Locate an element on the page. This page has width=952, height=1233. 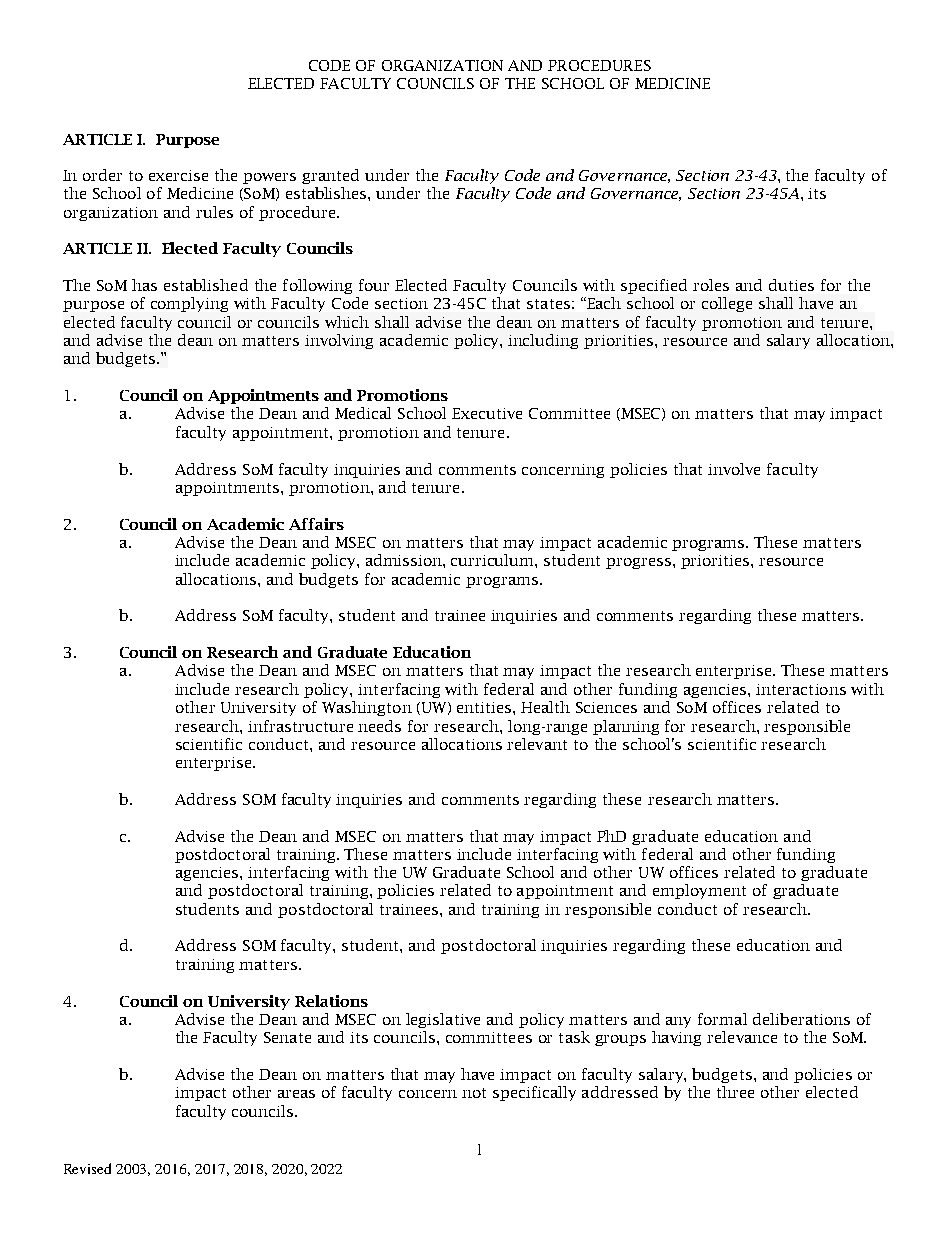
entities is located at coordinates (485, 707).
